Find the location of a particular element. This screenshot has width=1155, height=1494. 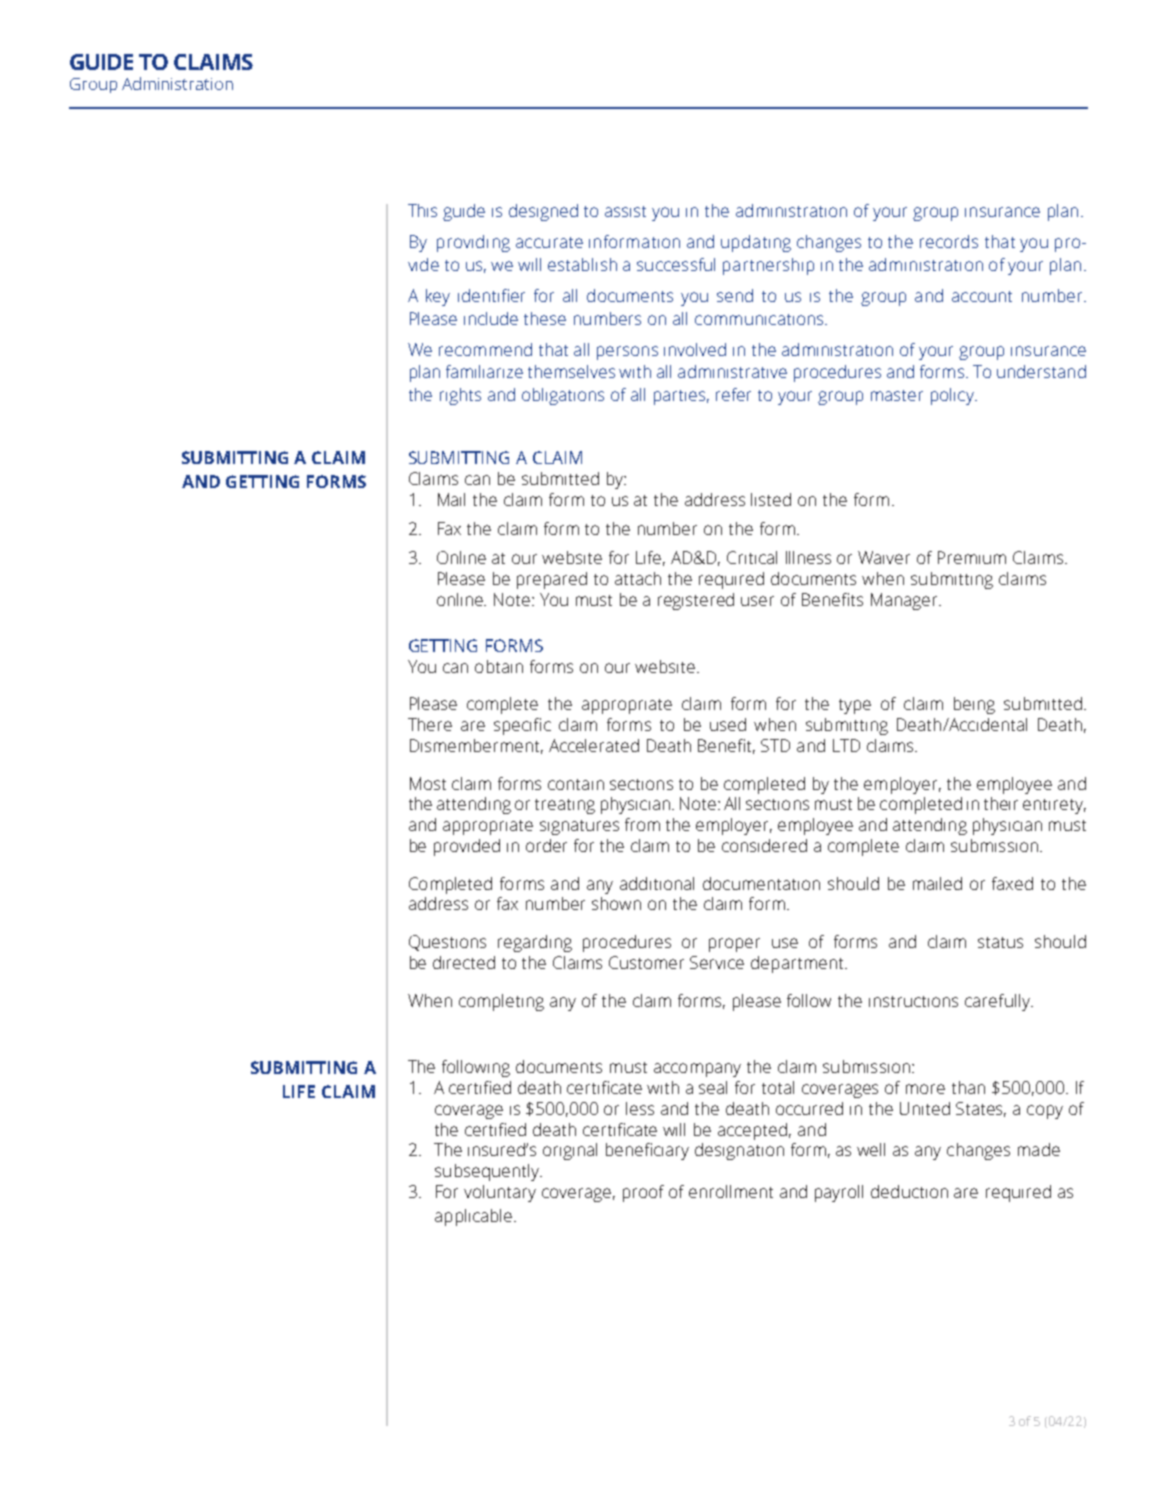

specific is located at coordinates (522, 726).
